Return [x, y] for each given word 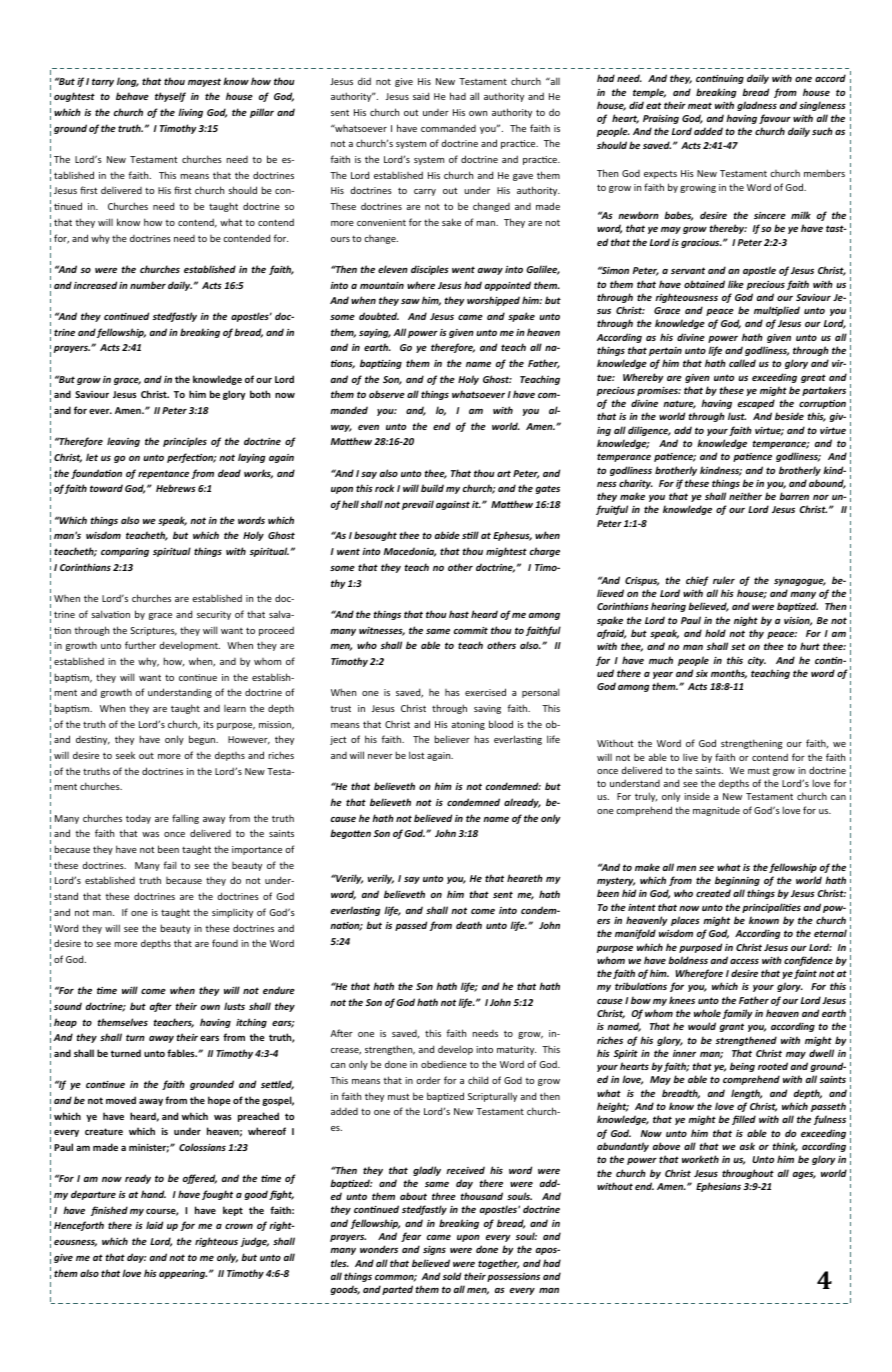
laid [154, 1225]
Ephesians [718, 1187]
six [702, 673]
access [744, 961]
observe [387, 394]
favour [775, 119]
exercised [485, 692]
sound [68, 1006]
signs [434, 1250]
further [140, 645]
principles [185, 442]
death [469, 925]
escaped [756, 404]
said [421, 96]
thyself [170, 97]
